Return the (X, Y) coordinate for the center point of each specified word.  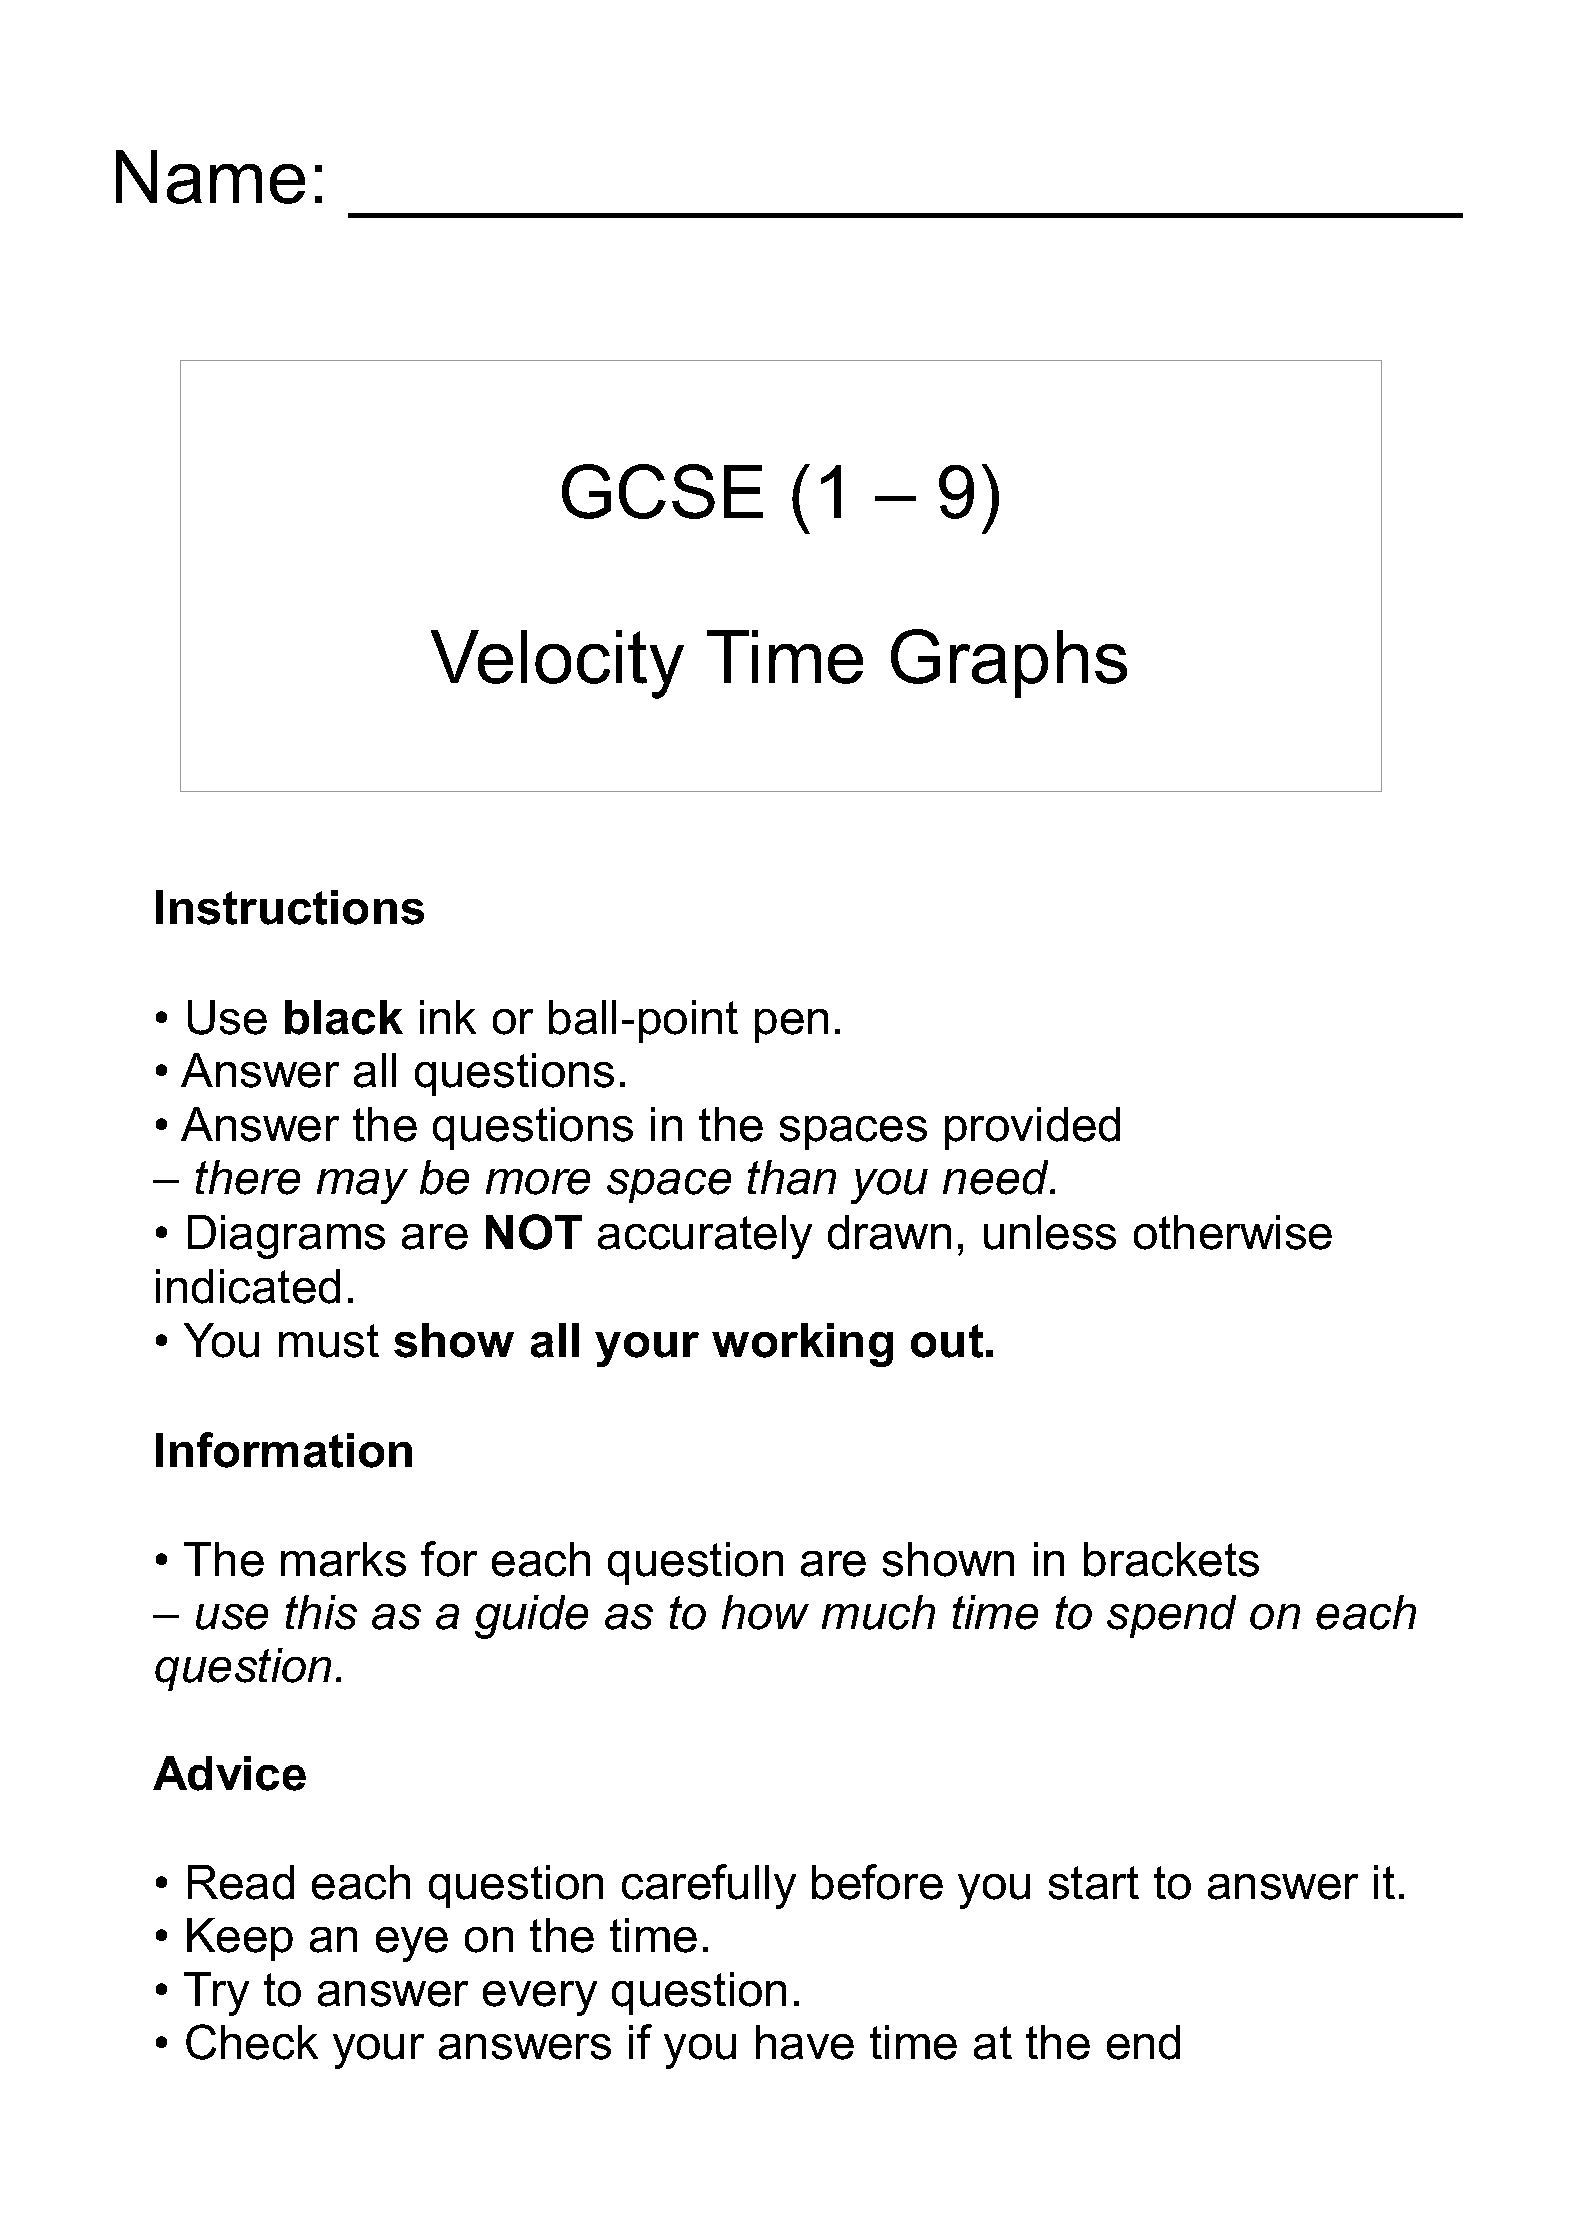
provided (1032, 1128)
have (805, 2042)
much (878, 1612)
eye (412, 1944)
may (362, 1186)
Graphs (1009, 663)
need (997, 1177)
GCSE (662, 491)
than (792, 1177)
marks (343, 1559)
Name (210, 177)
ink (448, 1017)
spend (1171, 1616)
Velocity (557, 664)
